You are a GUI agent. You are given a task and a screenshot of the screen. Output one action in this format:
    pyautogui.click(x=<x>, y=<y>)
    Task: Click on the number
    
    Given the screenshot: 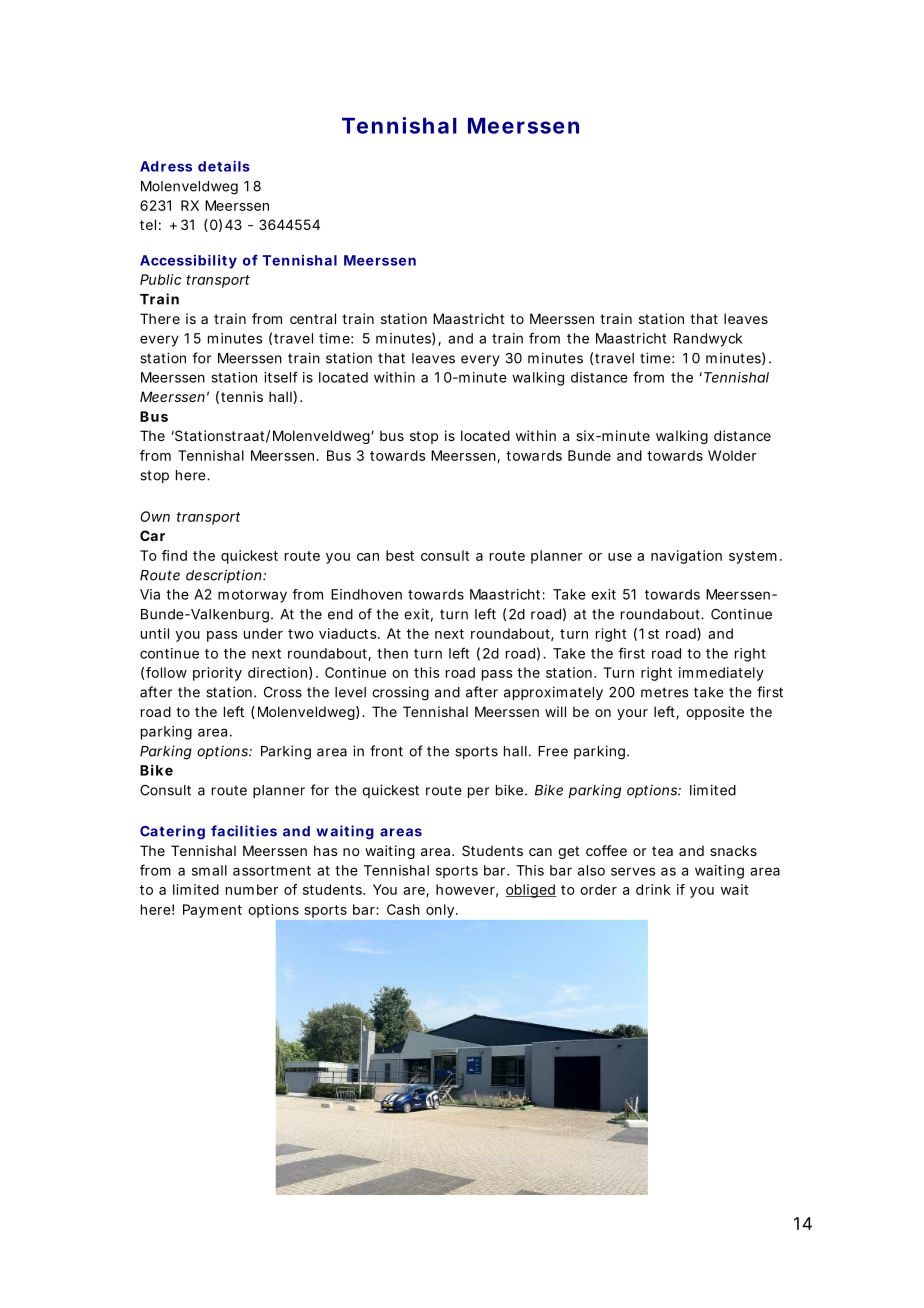 What is the action you would take?
    pyautogui.click(x=252, y=889)
